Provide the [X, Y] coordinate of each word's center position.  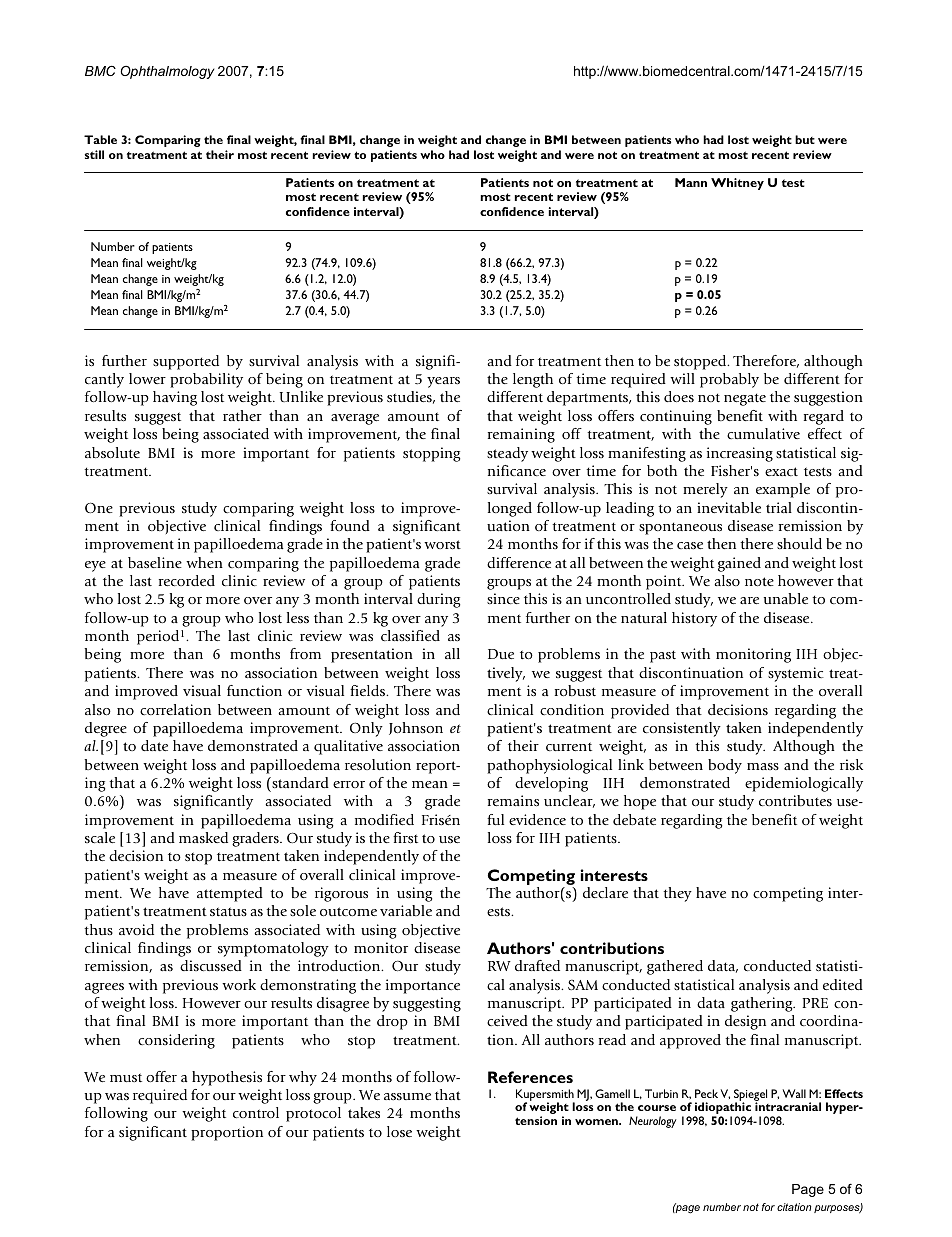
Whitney [737, 184]
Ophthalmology [167, 72]
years [443, 382]
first [405, 837]
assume [407, 1096]
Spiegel [750, 1096]
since [503, 598]
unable [786, 598]
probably [729, 380]
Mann [691, 182]
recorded [187, 580]
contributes [795, 800]
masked [203, 837]
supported [186, 362]
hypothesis [227, 1078]
